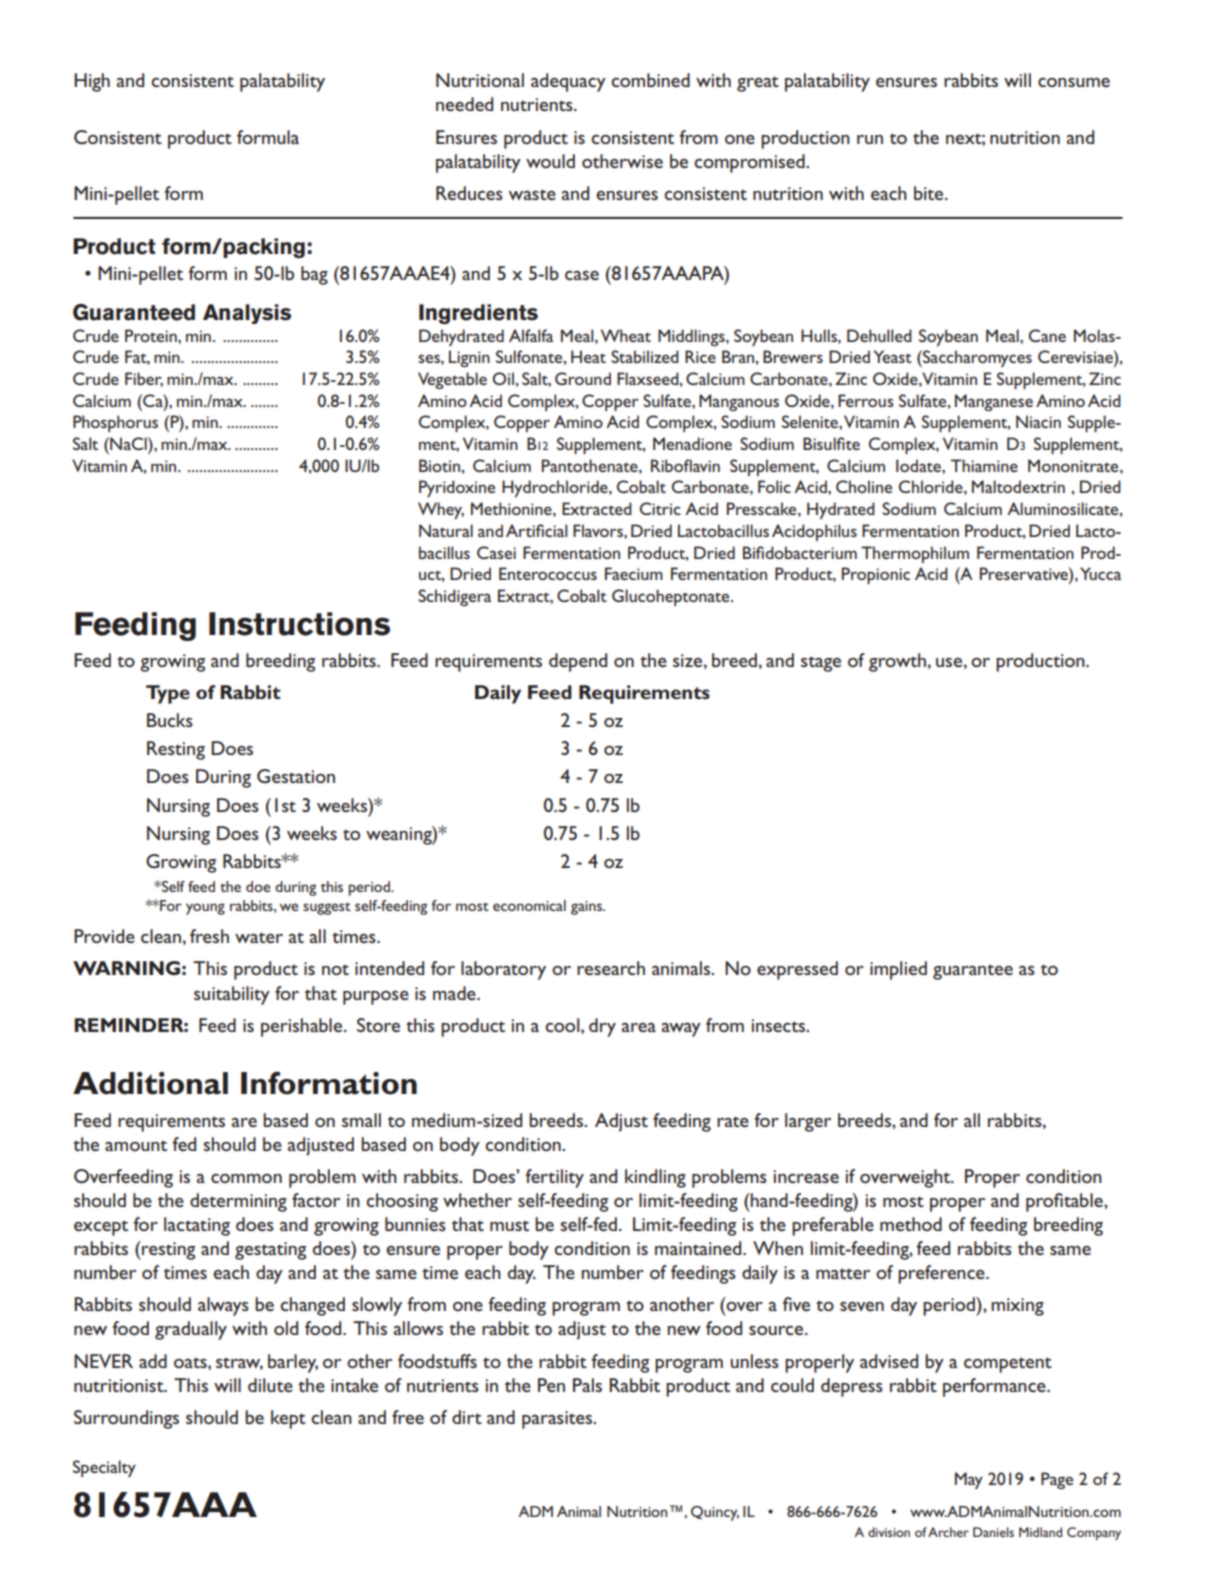 The width and height of the screenshot is (1230, 1591). What do you see at coordinates (92, 82) in the screenshot?
I see `High` at bounding box center [92, 82].
